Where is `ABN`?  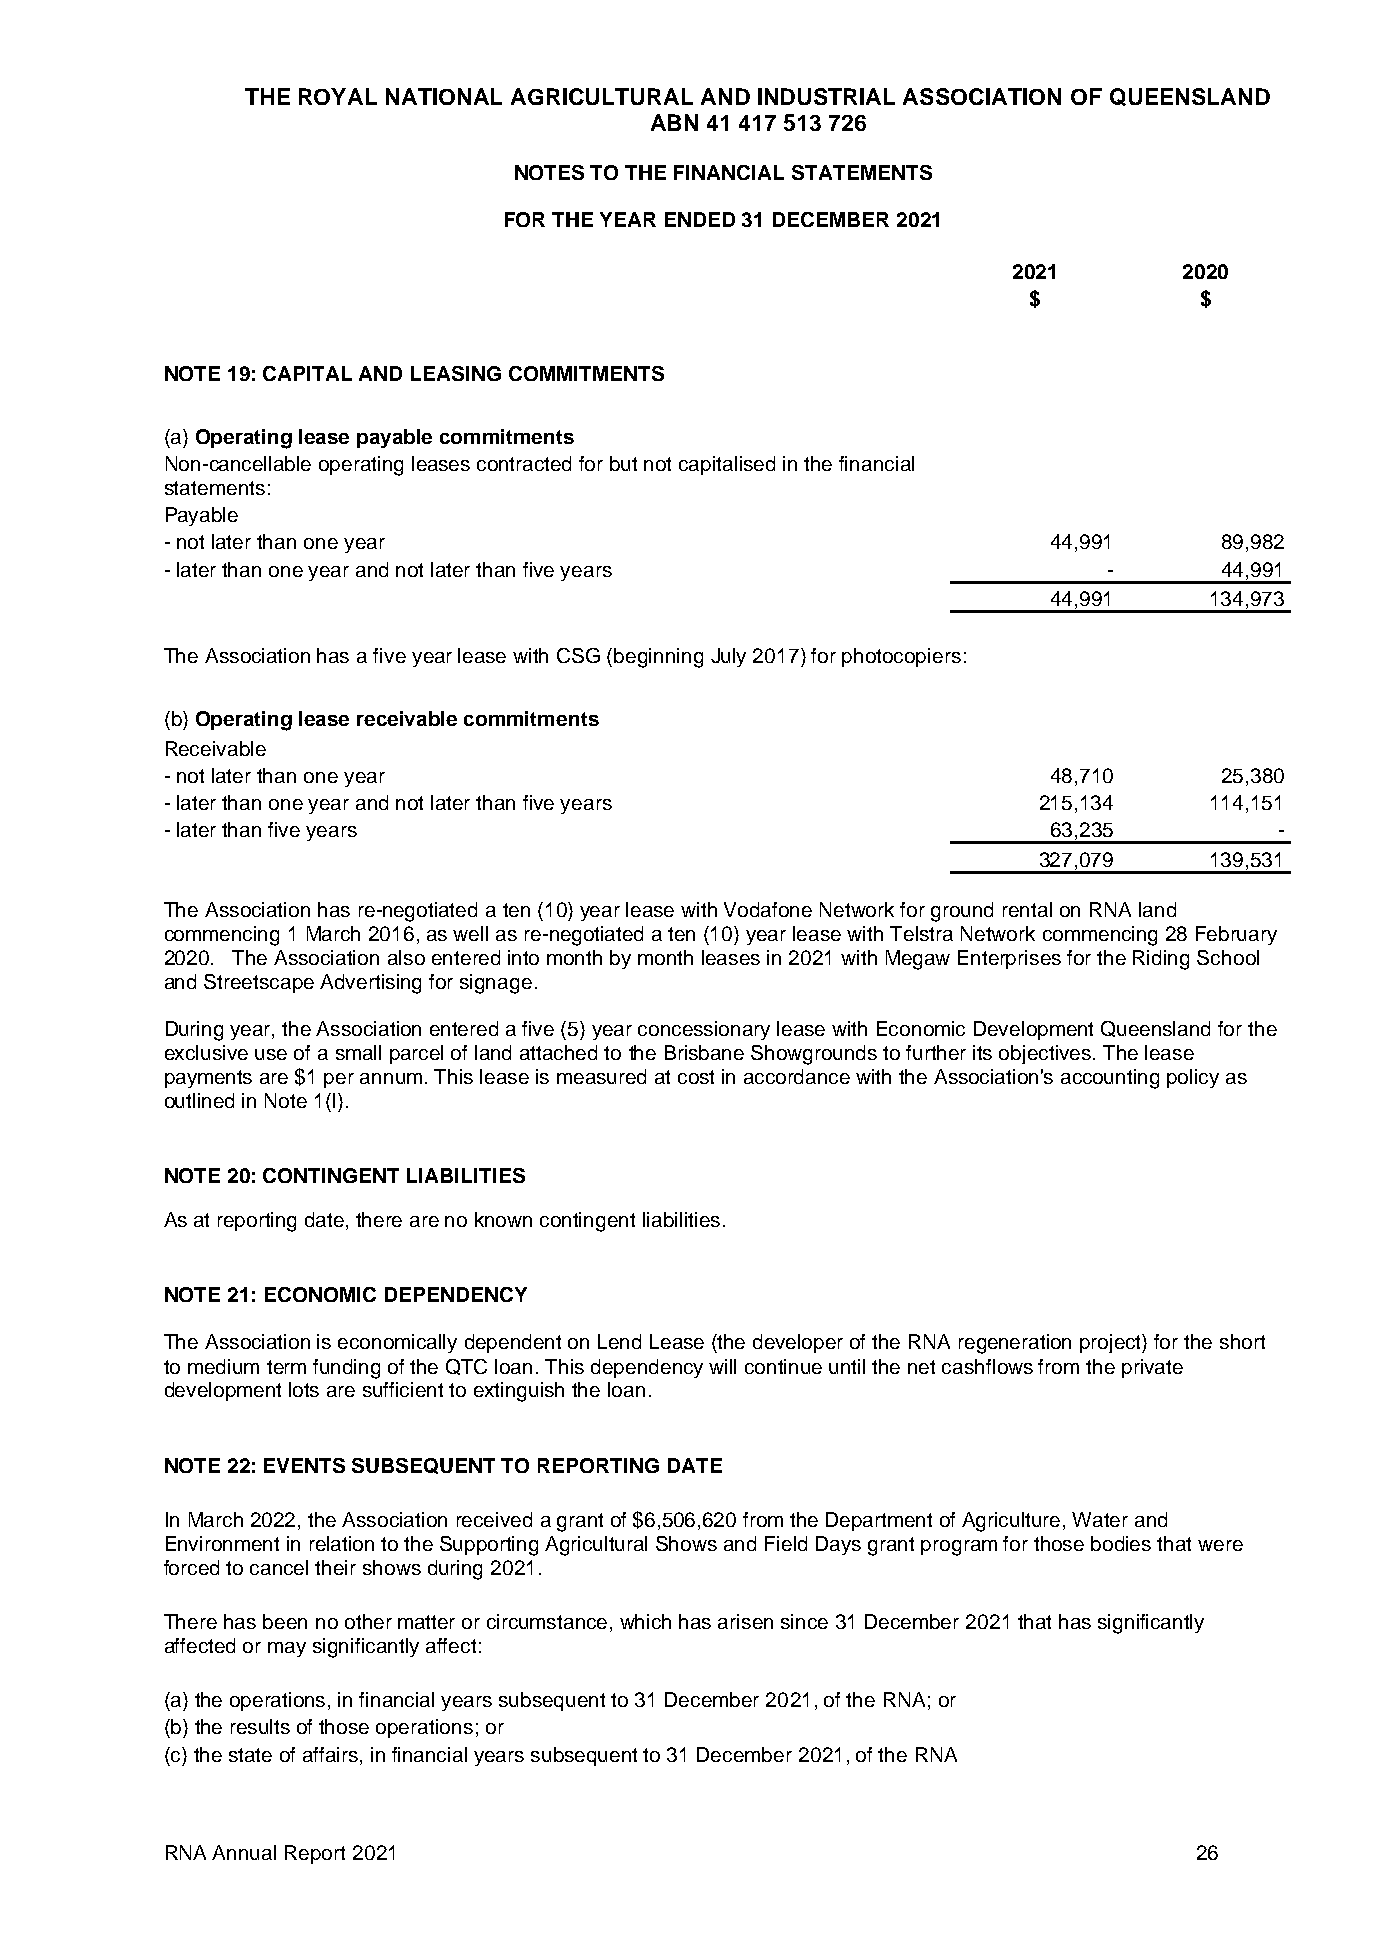 ABN is located at coordinates (674, 122).
